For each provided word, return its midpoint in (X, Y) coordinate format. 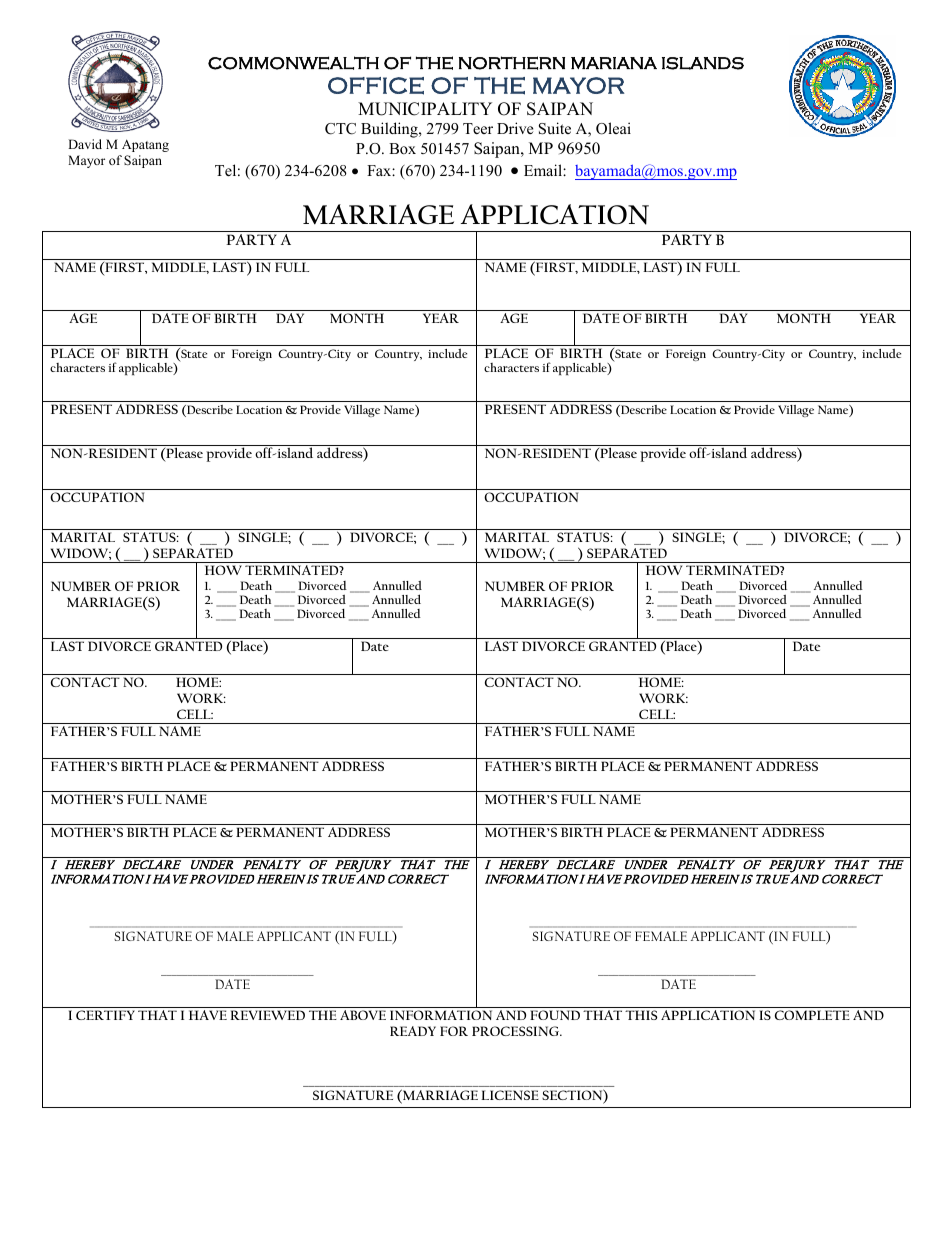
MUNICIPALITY (425, 109)
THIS (641, 1015)
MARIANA (614, 63)
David (85, 144)
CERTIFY (105, 1015)
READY (413, 1031)
